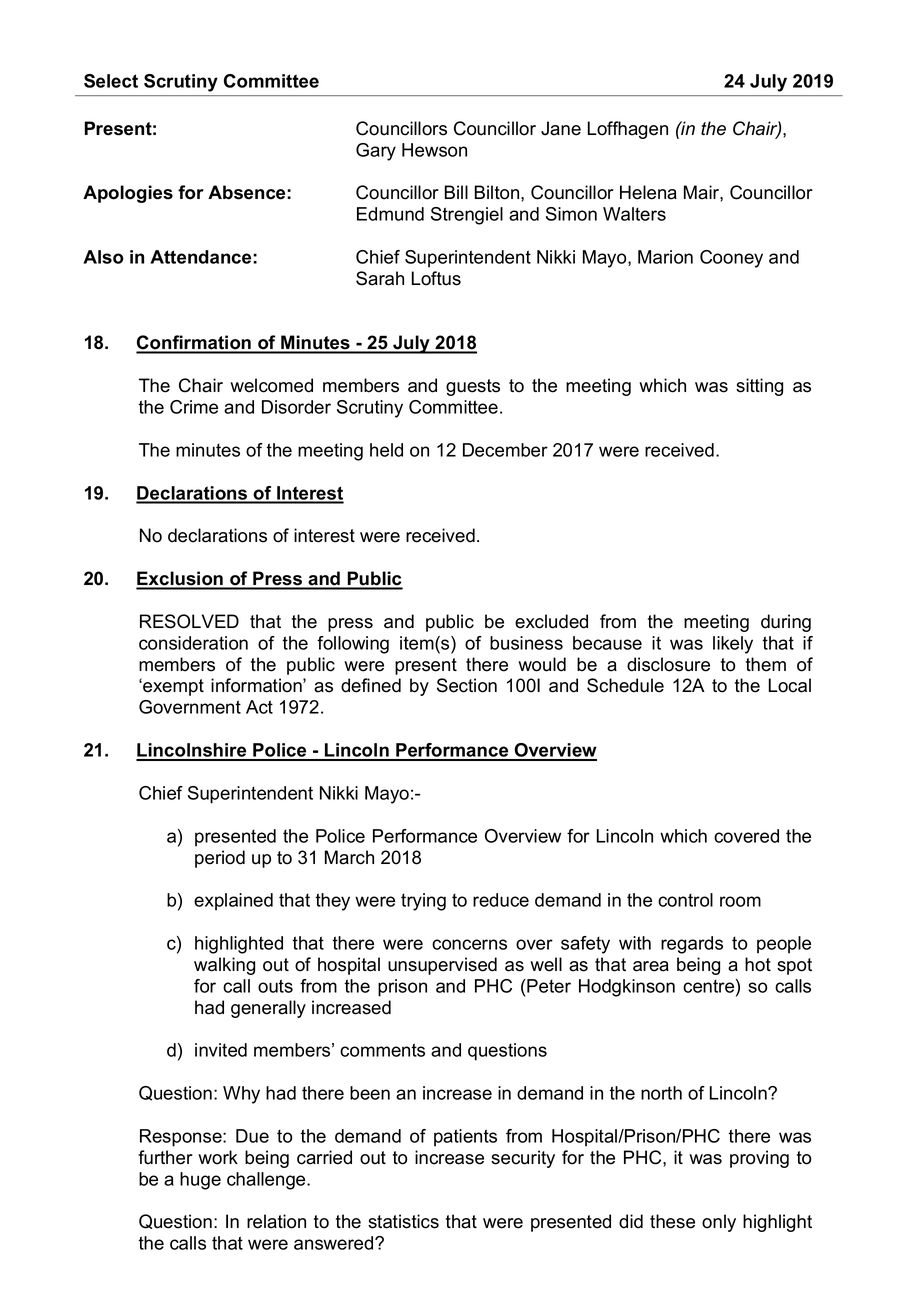  Describe the element at coordinates (111, 81) in the screenshot. I see `Select` at that location.
